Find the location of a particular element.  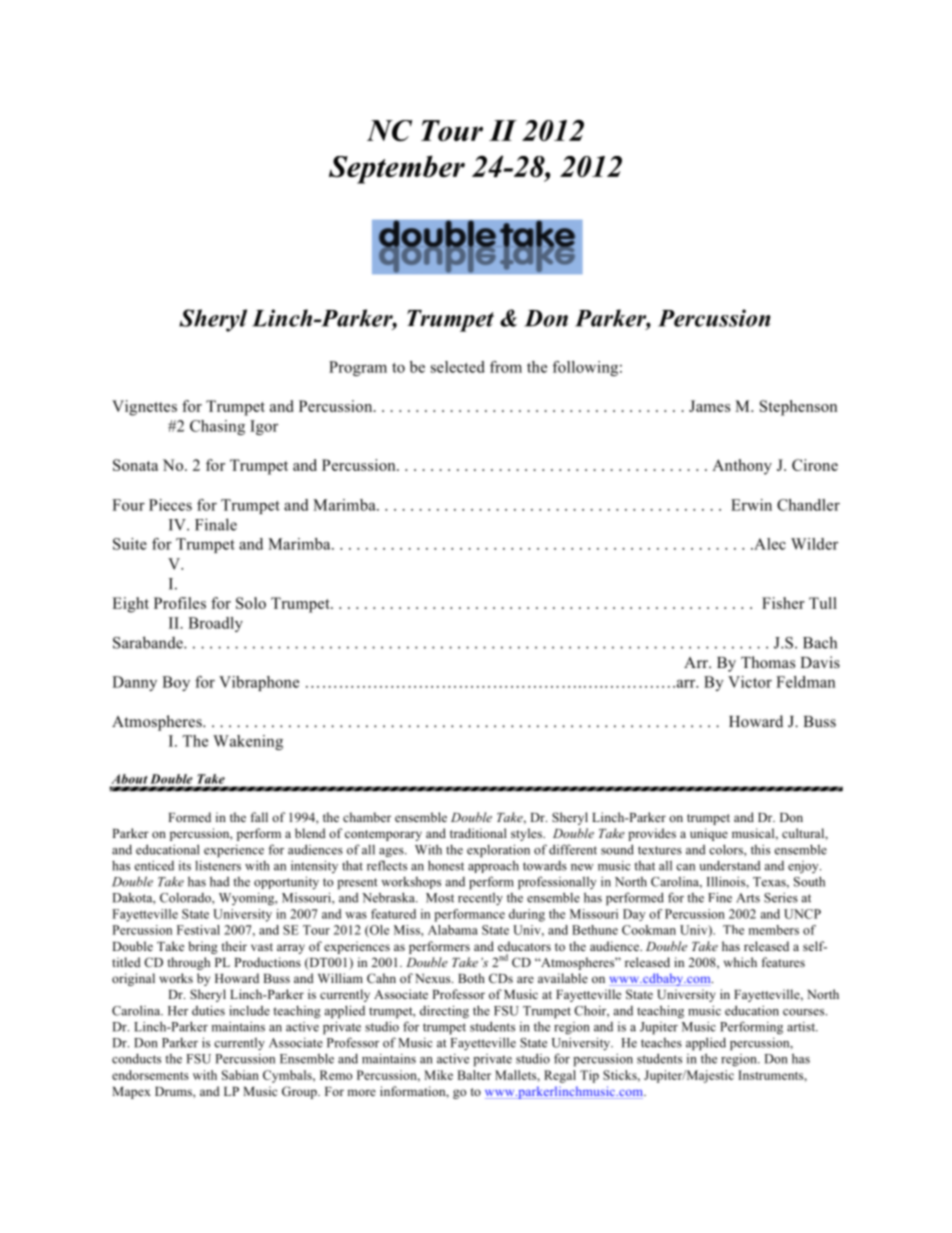

James is located at coordinates (709, 406).
